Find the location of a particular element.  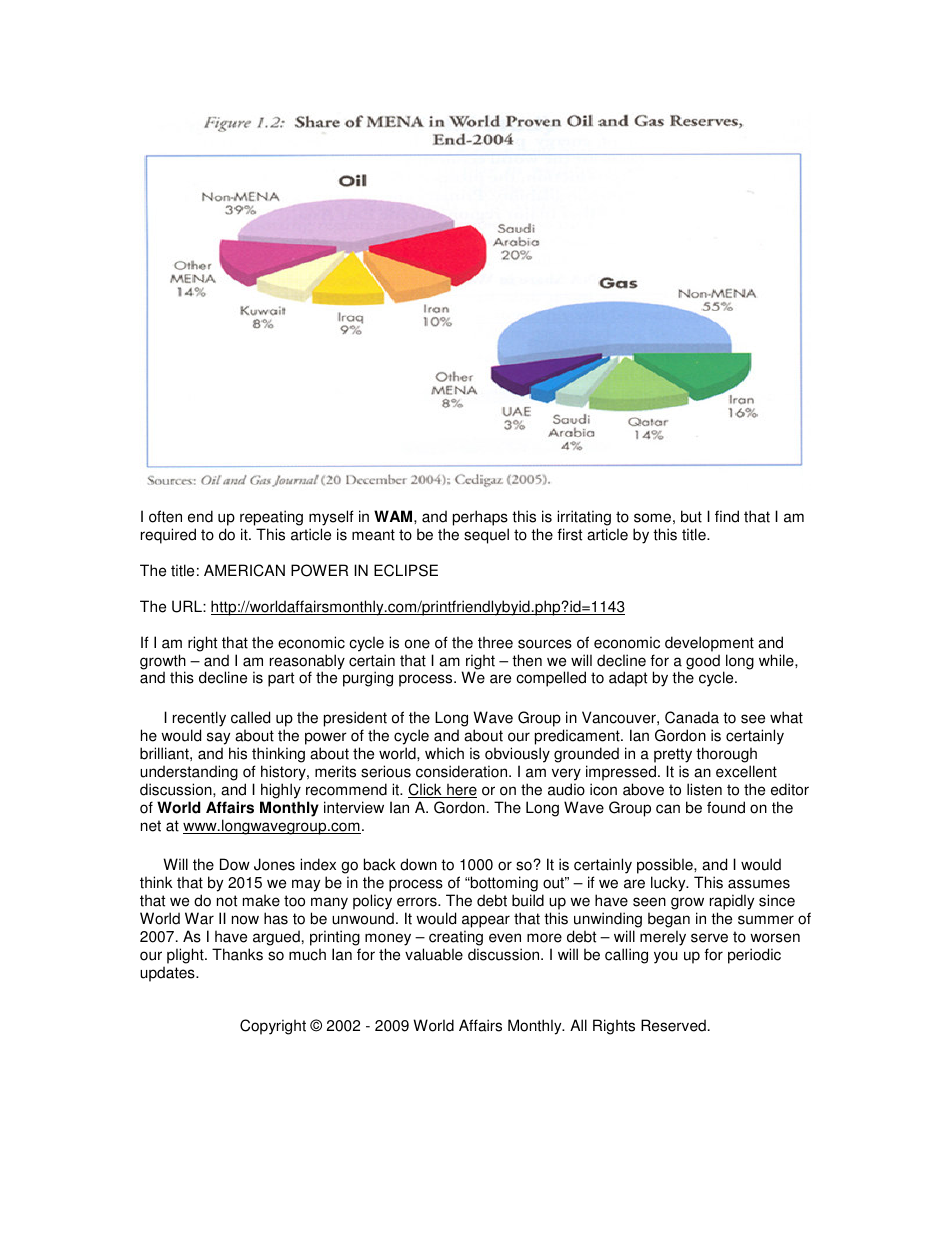

good is located at coordinates (703, 662).
